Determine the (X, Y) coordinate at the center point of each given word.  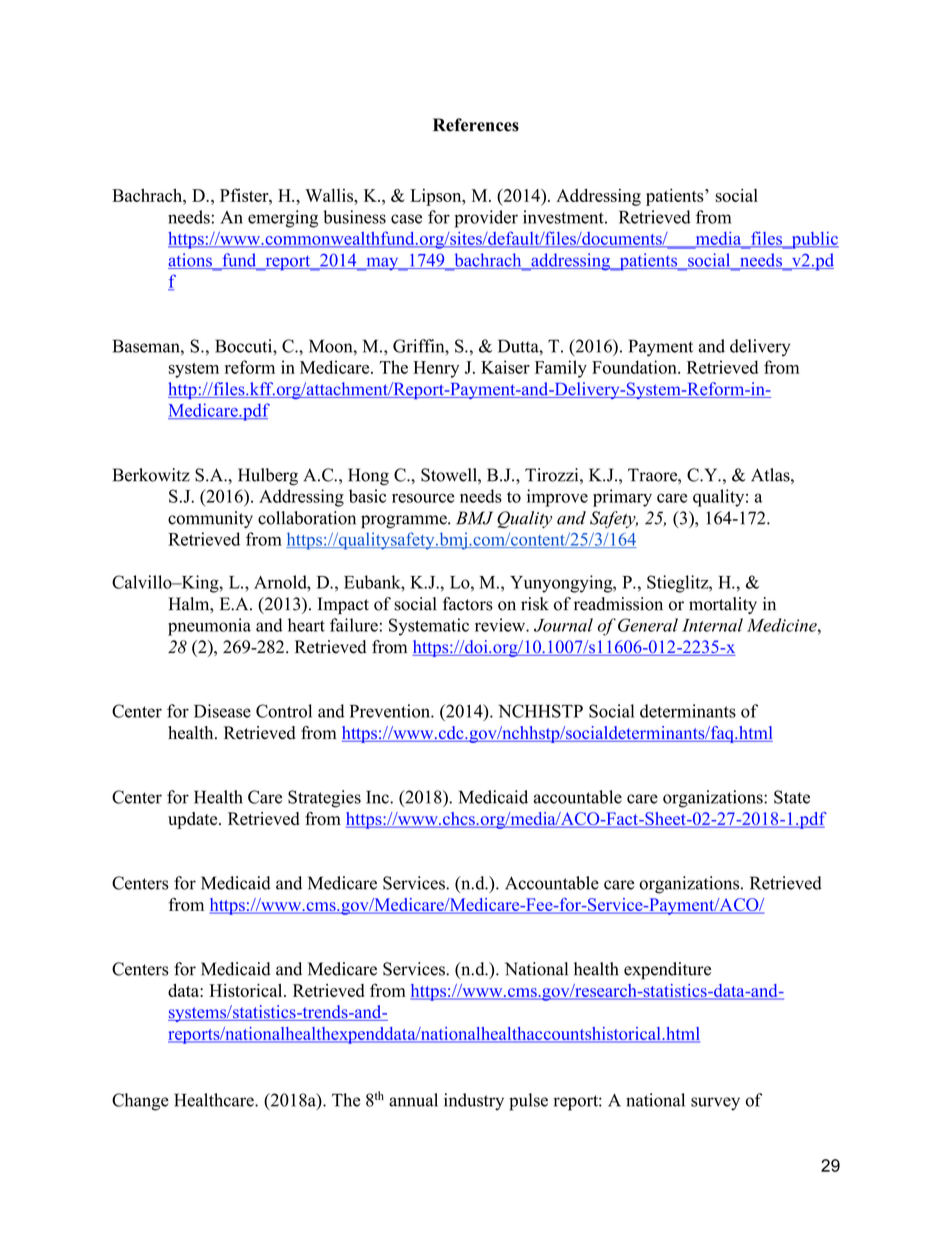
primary (622, 498)
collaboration (307, 518)
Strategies (324, 799)
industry (474, 1102)
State (792, 797)
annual (413, 1100)
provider (486, 219)
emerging (283, 219)
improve (557, 498)
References (476, 125)
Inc (378, 797)
